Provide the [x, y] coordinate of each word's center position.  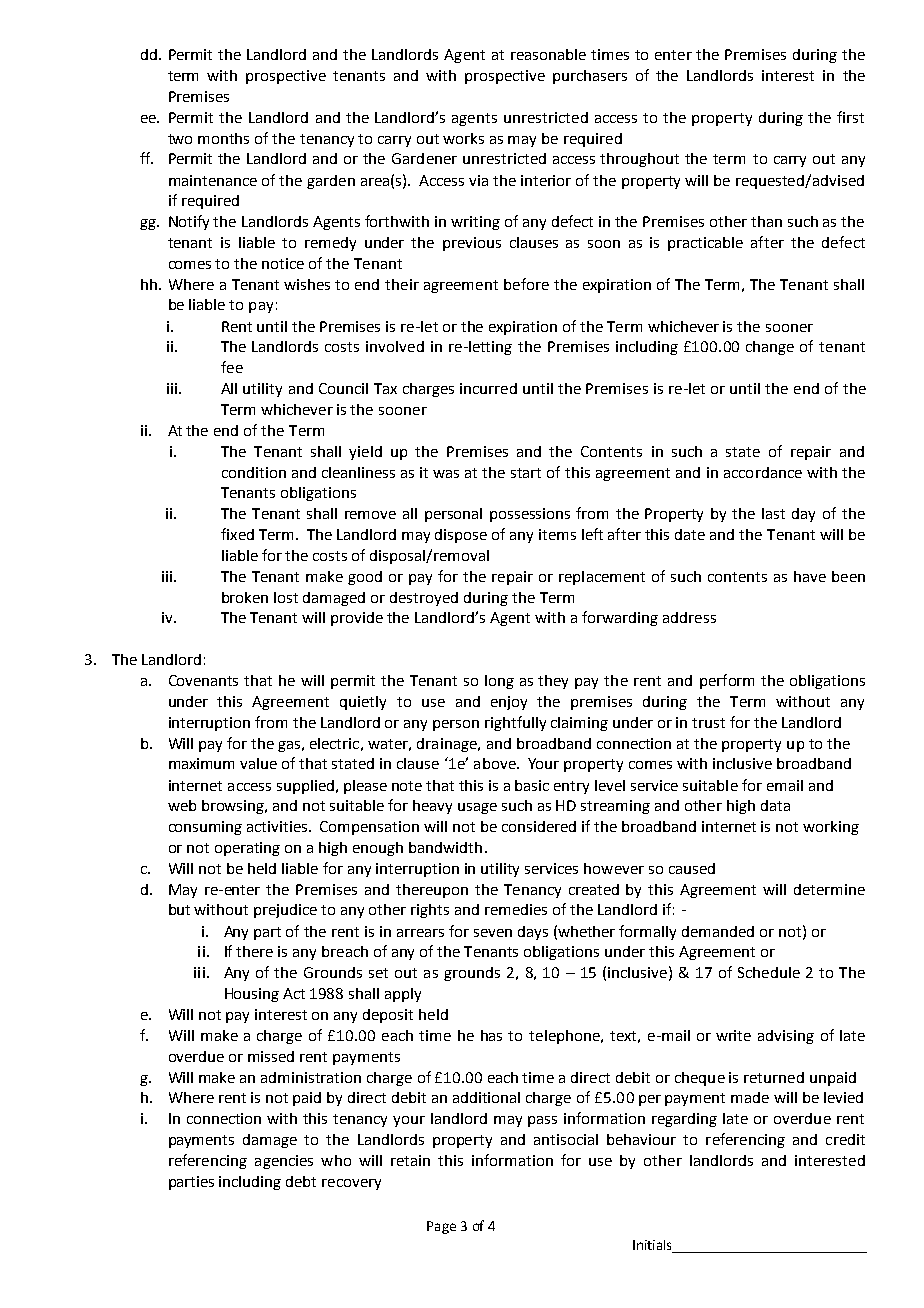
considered [539, 826]
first [850, 117]
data [775, 805]
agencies [284, 1162]
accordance [763, 472]
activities [278, 826]
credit [845, 1139]
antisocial [566, 1139]
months [223, 138]
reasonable [548, 54]
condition [254, 472]
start [526, 473]
